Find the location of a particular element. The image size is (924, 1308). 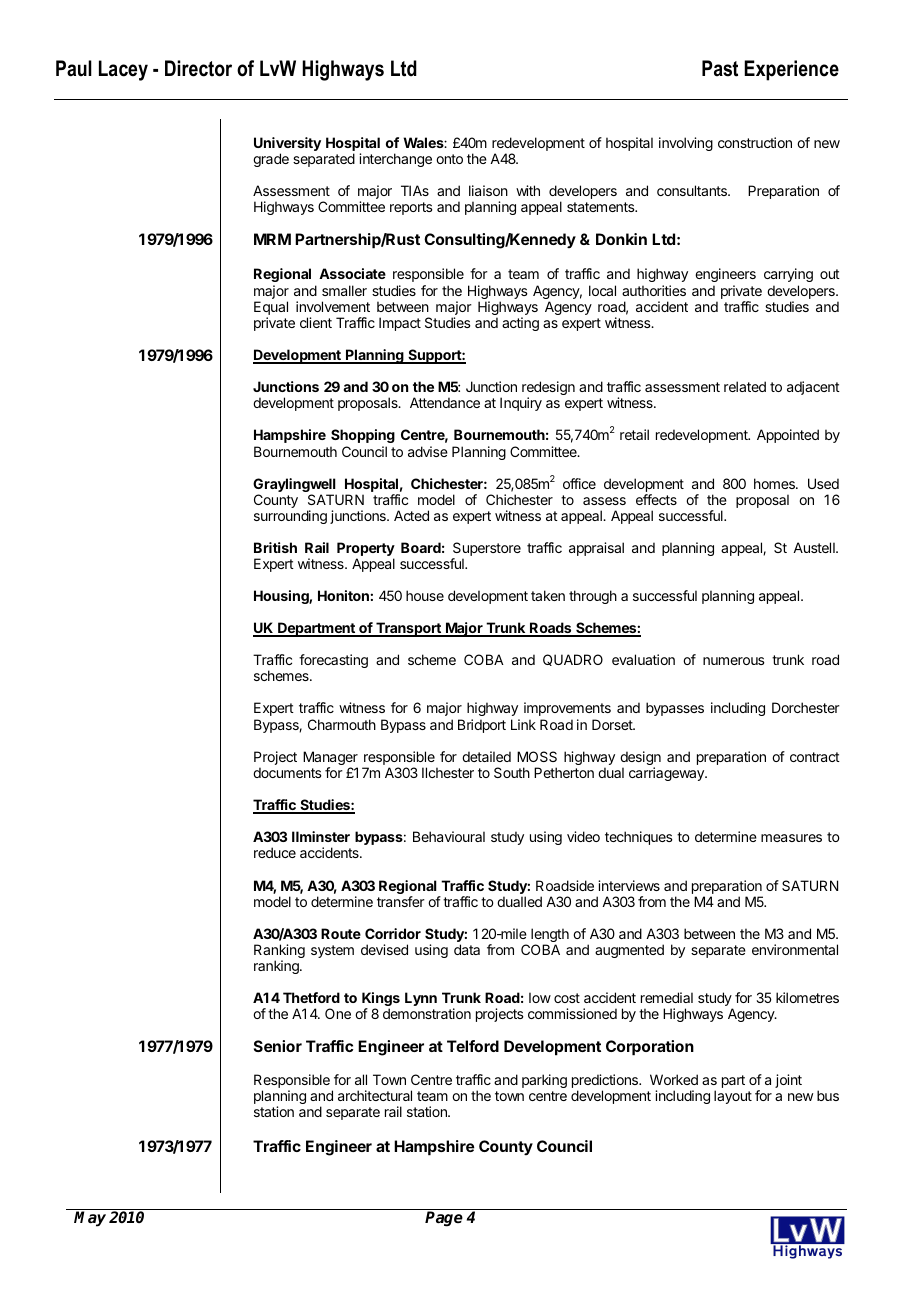

onto is located at coordinates (449, 159).
